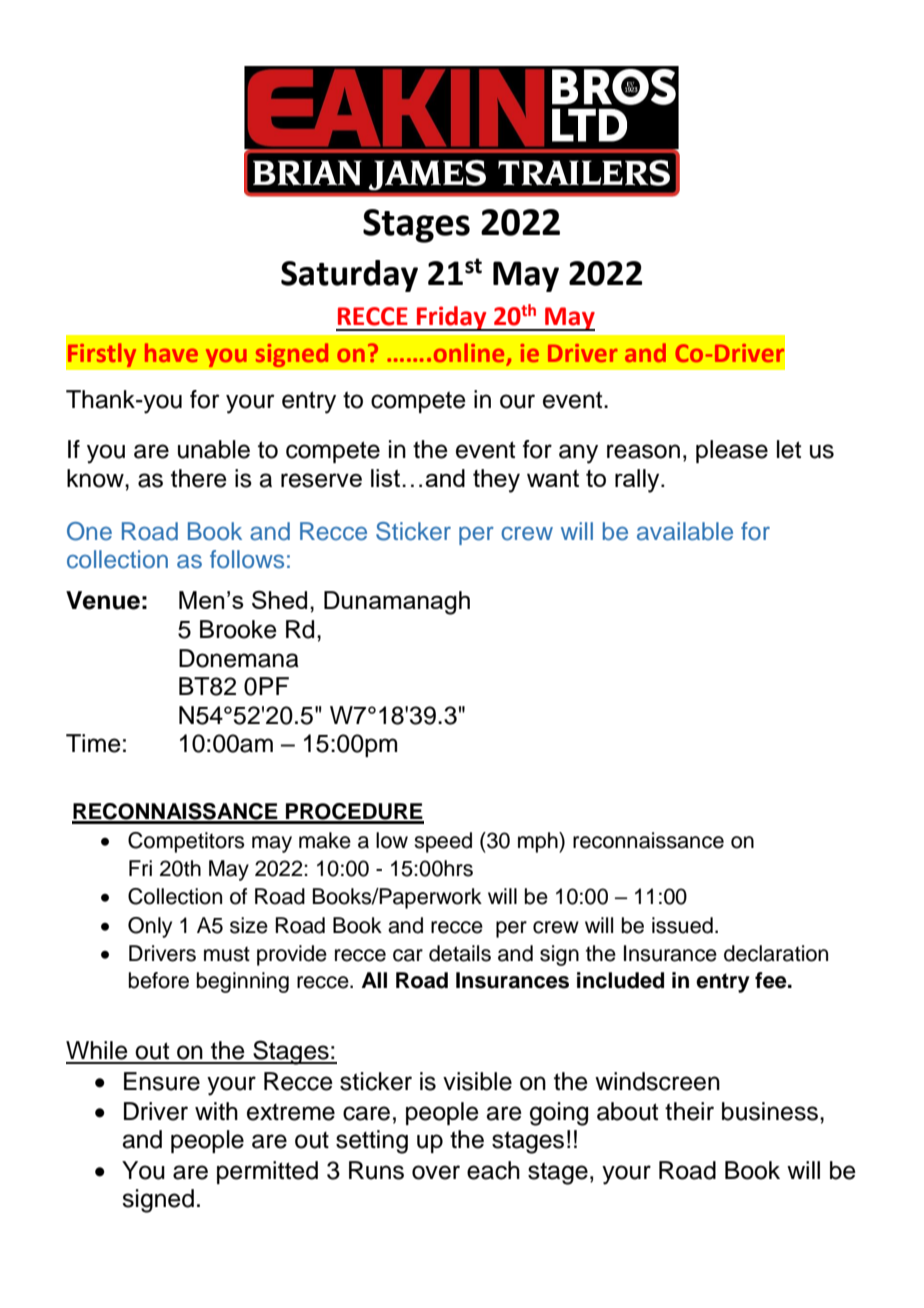 The image size is (924, 1308). I want to click on issued, so click(682, 925).
